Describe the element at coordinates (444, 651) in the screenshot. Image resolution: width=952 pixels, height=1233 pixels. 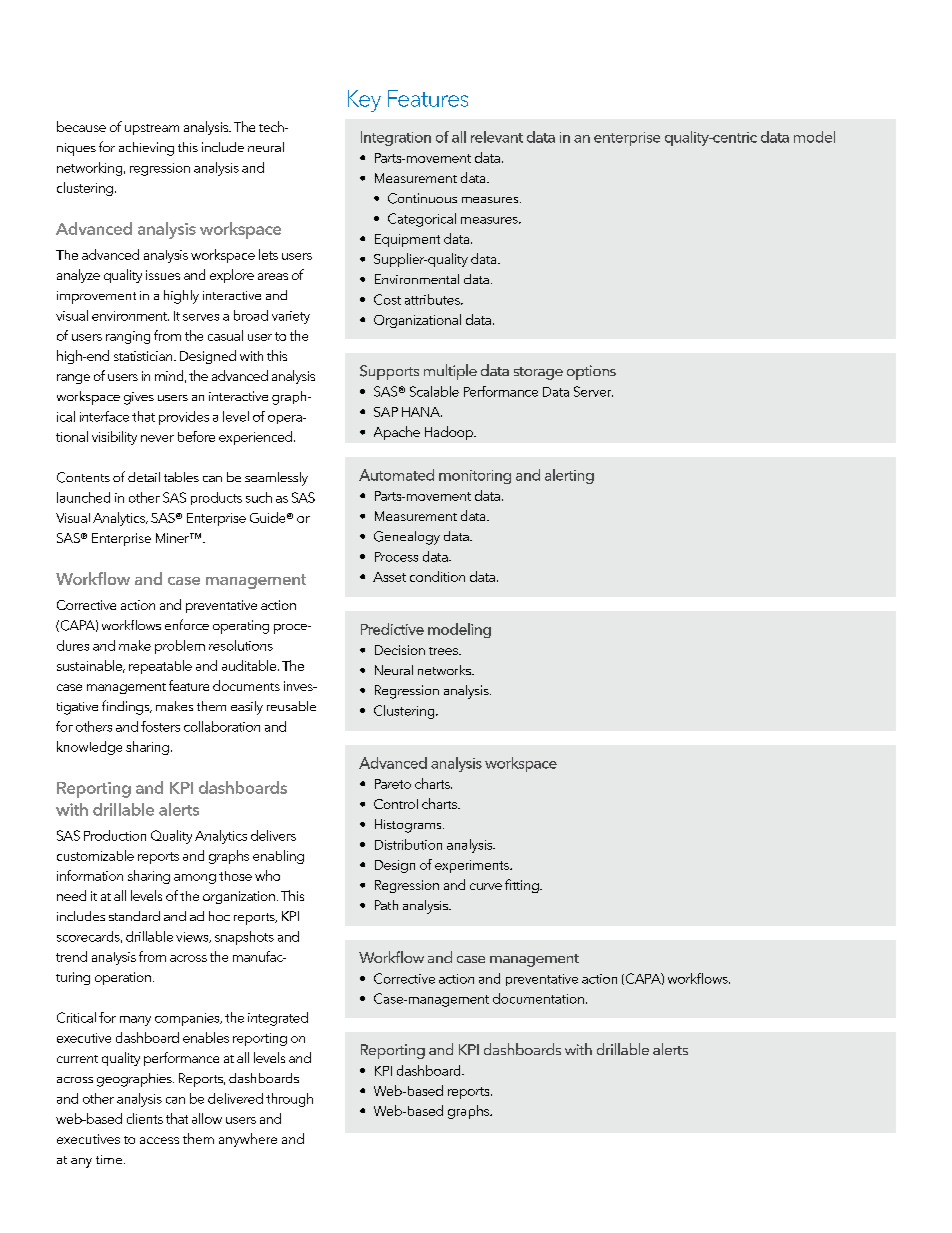
I see `trees` at that location.
